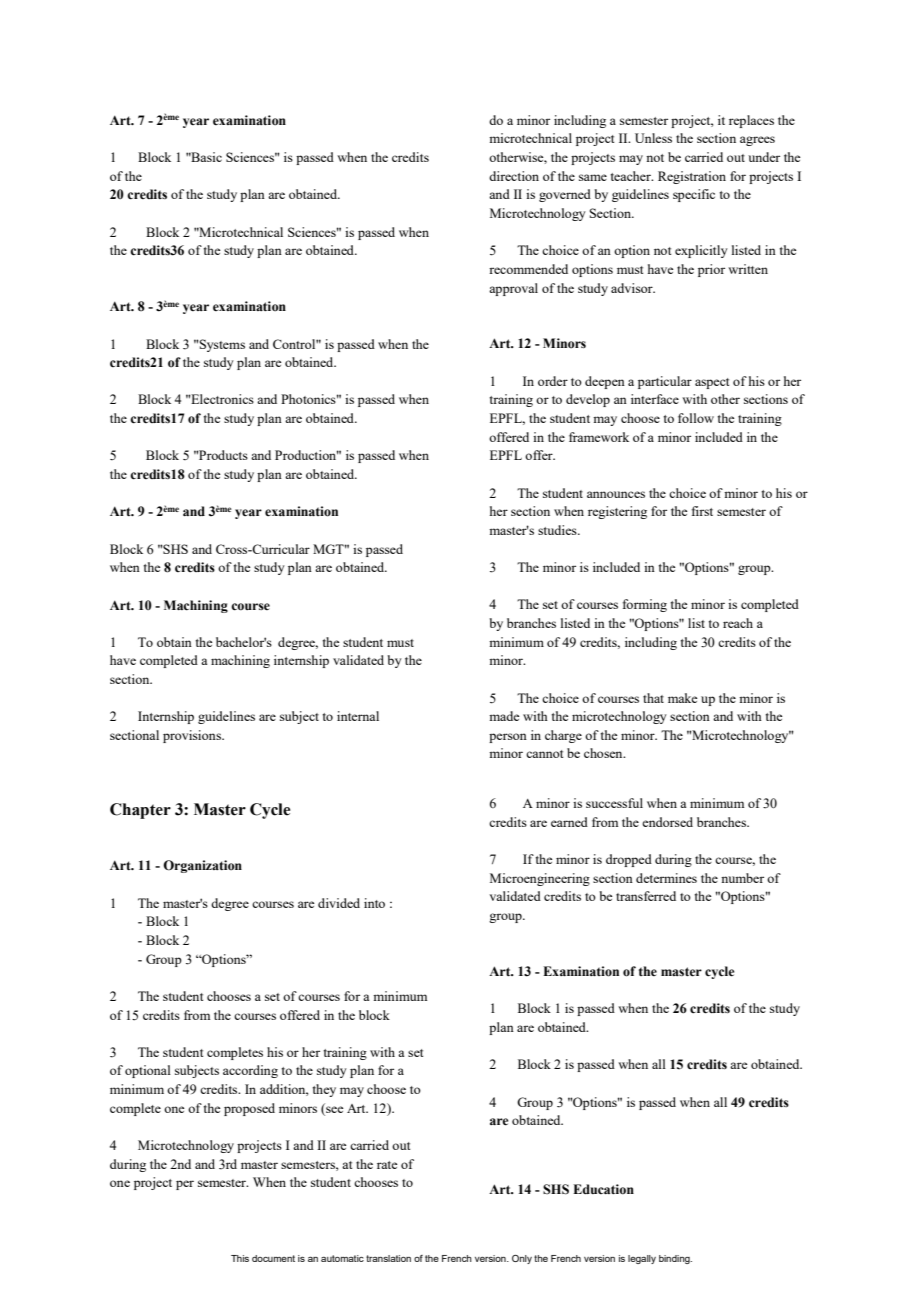  What do you see at coordinates (240, 1258) in the document?
I see `This` at bounding box center [240, 1258].
